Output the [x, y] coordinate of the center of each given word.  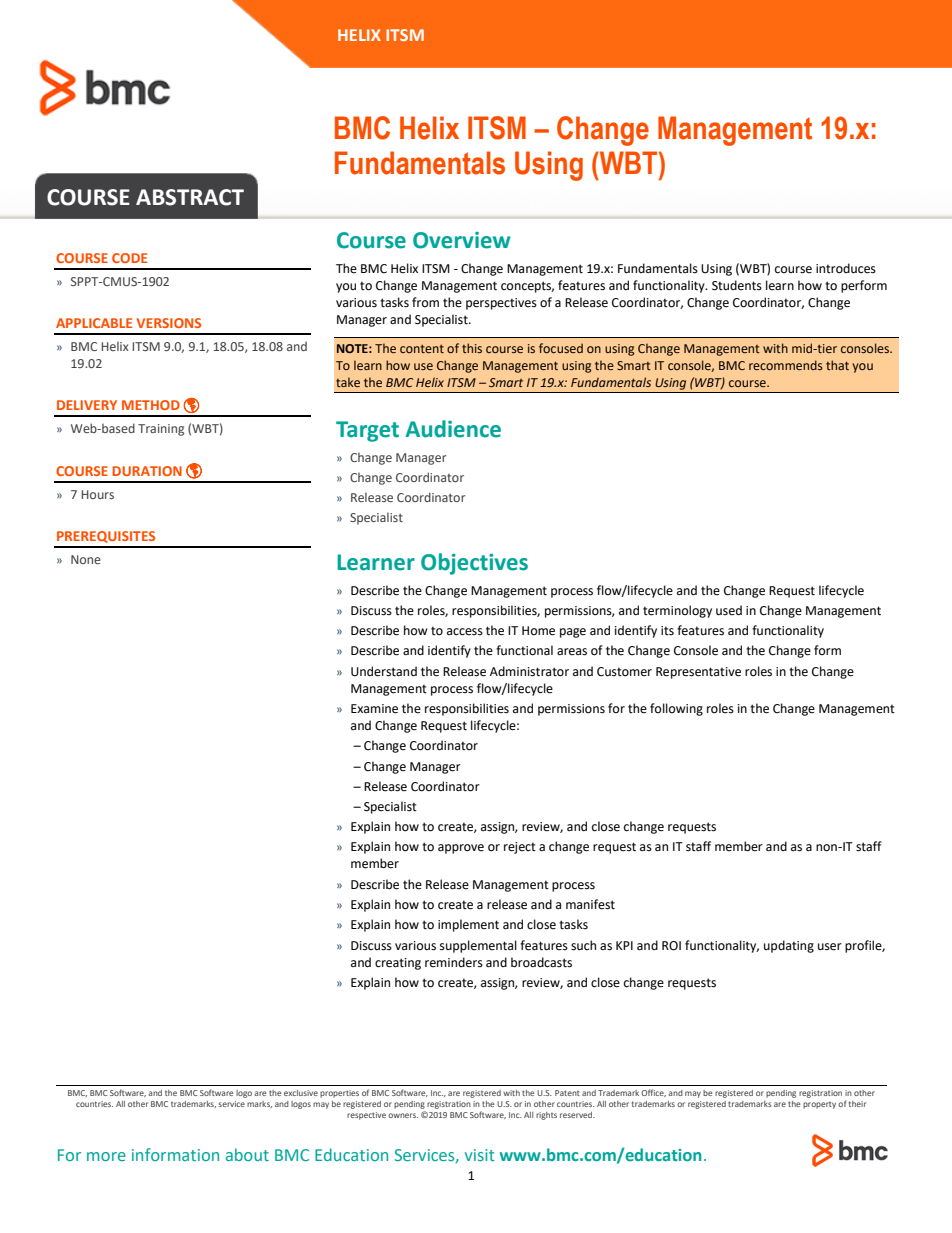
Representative [698, 673]
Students [737, 285]
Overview [462, 240]
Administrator [529, 671]
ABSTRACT [190, 197]
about [247, 1154]
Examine [374, 709]
